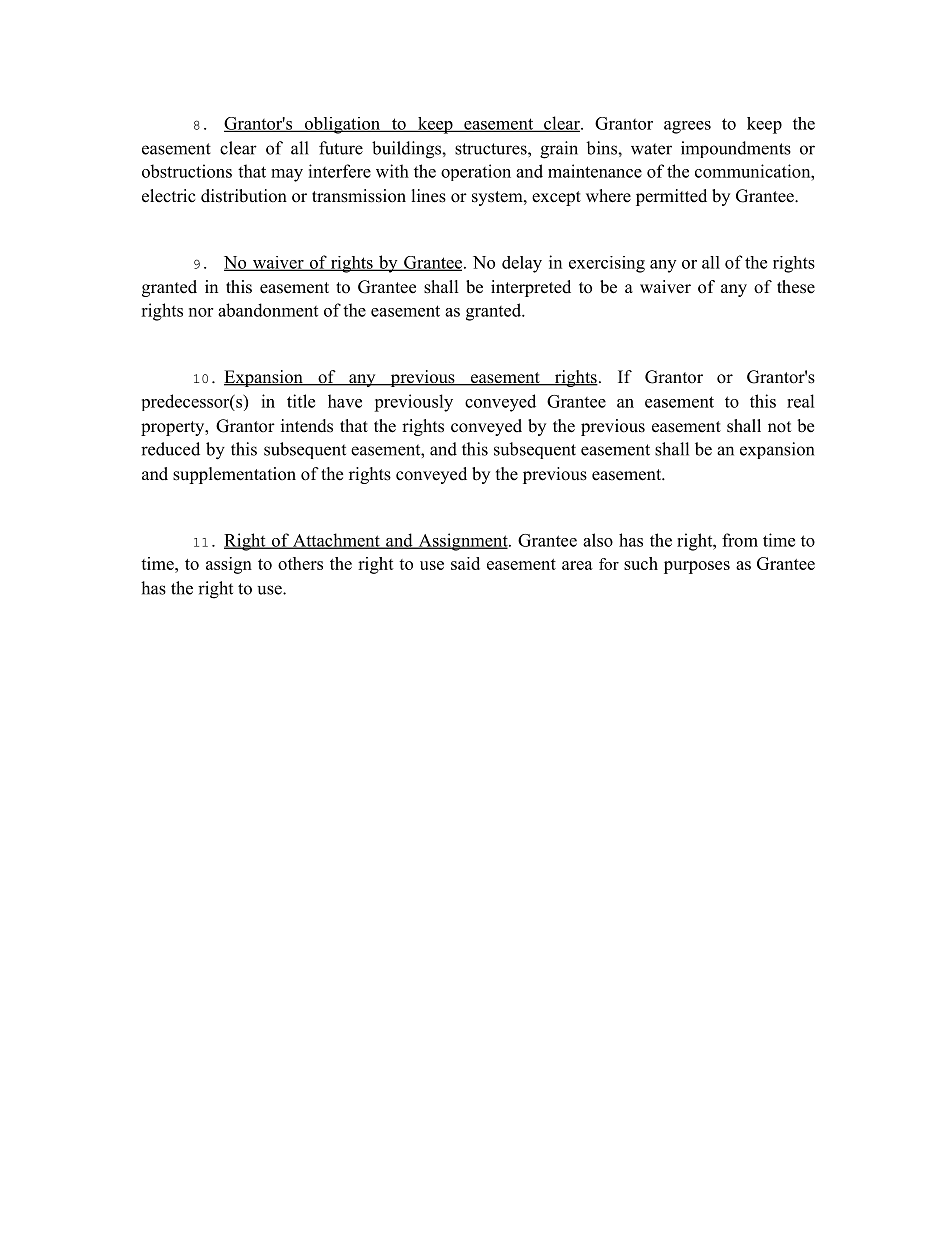  What do you see at coordinates (740, 540) in the screenshot?
I see `from` at bounding box center [740, 540].
